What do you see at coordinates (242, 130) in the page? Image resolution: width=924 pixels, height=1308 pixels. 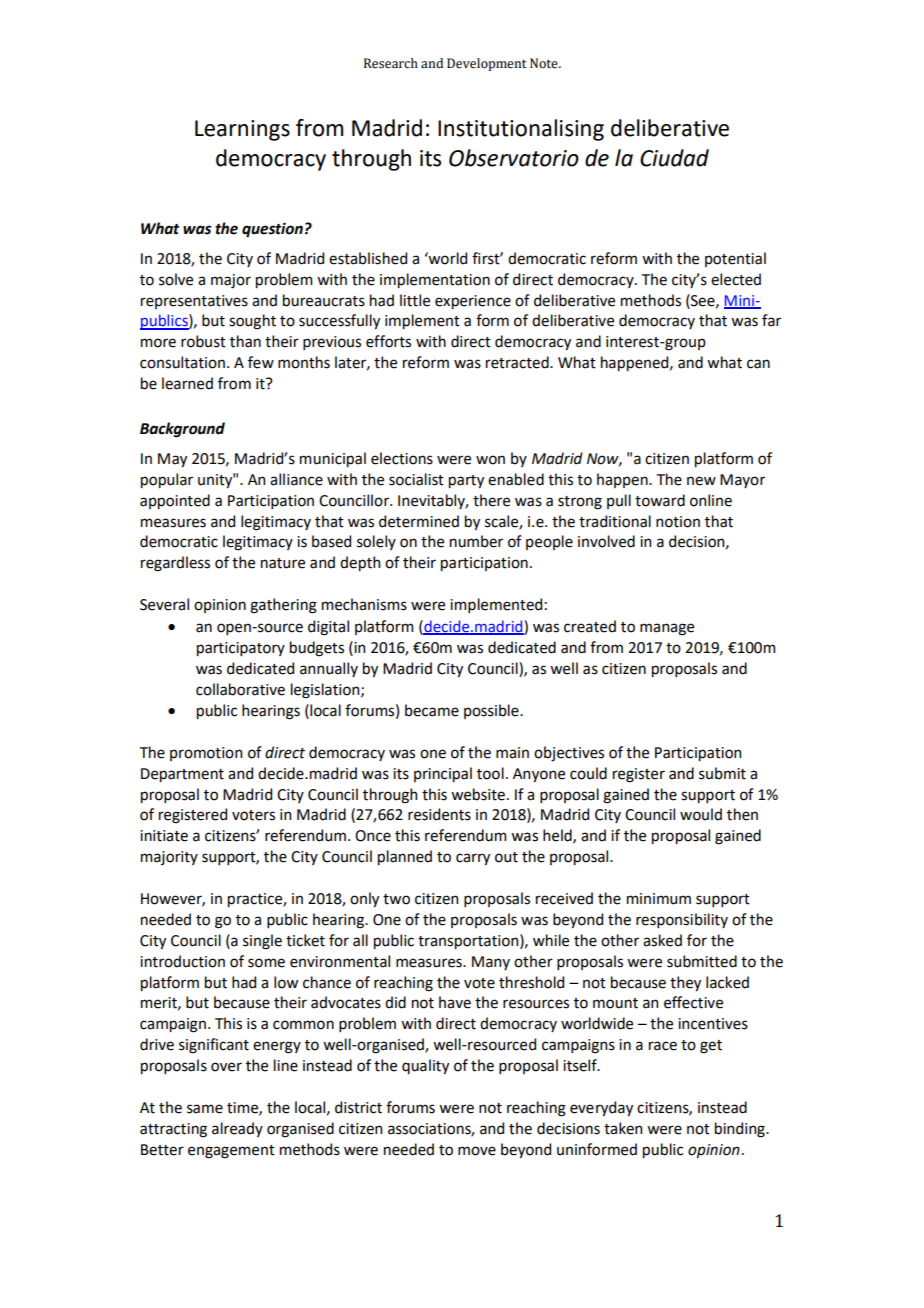 I see `Learnings` at bounding box center [242, 130].
